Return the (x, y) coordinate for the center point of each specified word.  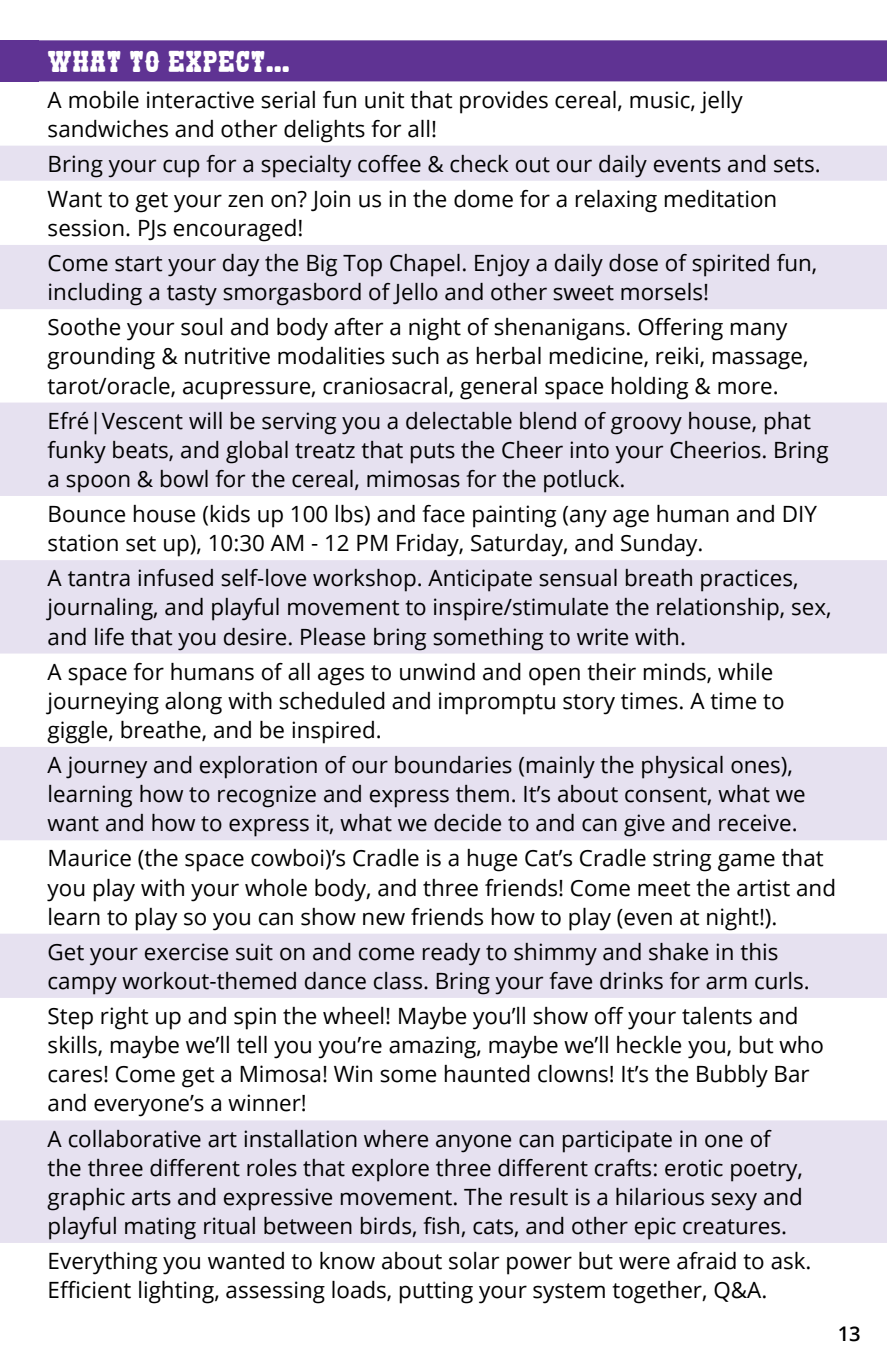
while (745, 672)
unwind (437, 672)
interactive (200, 100)
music (661, 100)
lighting (177, 1292)
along (193, 703)
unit (385, 100)
